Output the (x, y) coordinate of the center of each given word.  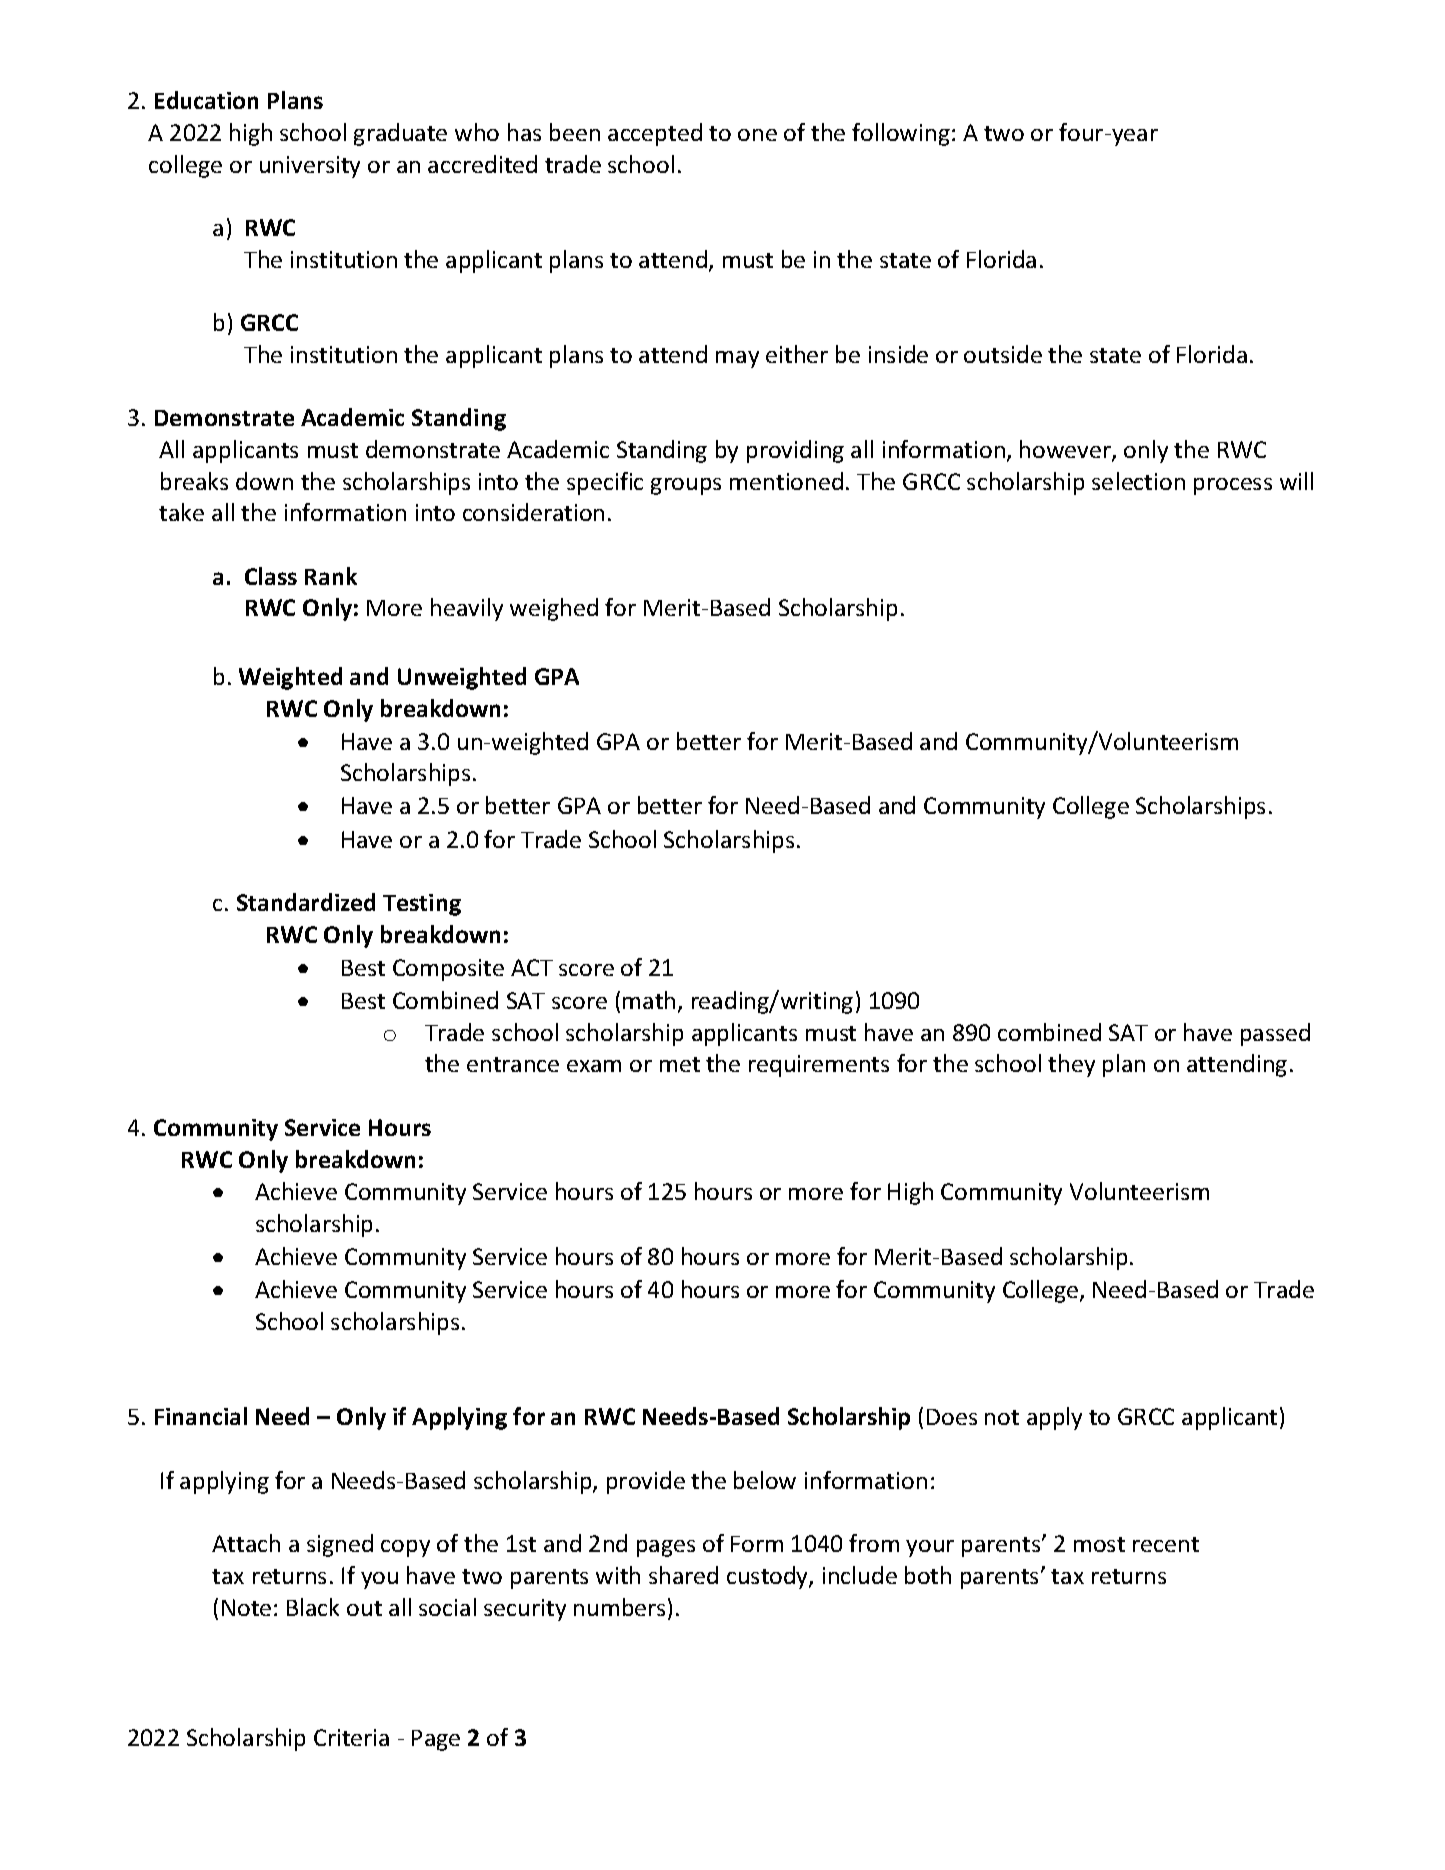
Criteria (351, 1737)
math (649, 1000)
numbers (619, 1607)
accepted (655, 134)
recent (1166, 1544)
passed (1275, 1034)
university (310, 167)
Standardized (306, 902)
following (901, 134)
